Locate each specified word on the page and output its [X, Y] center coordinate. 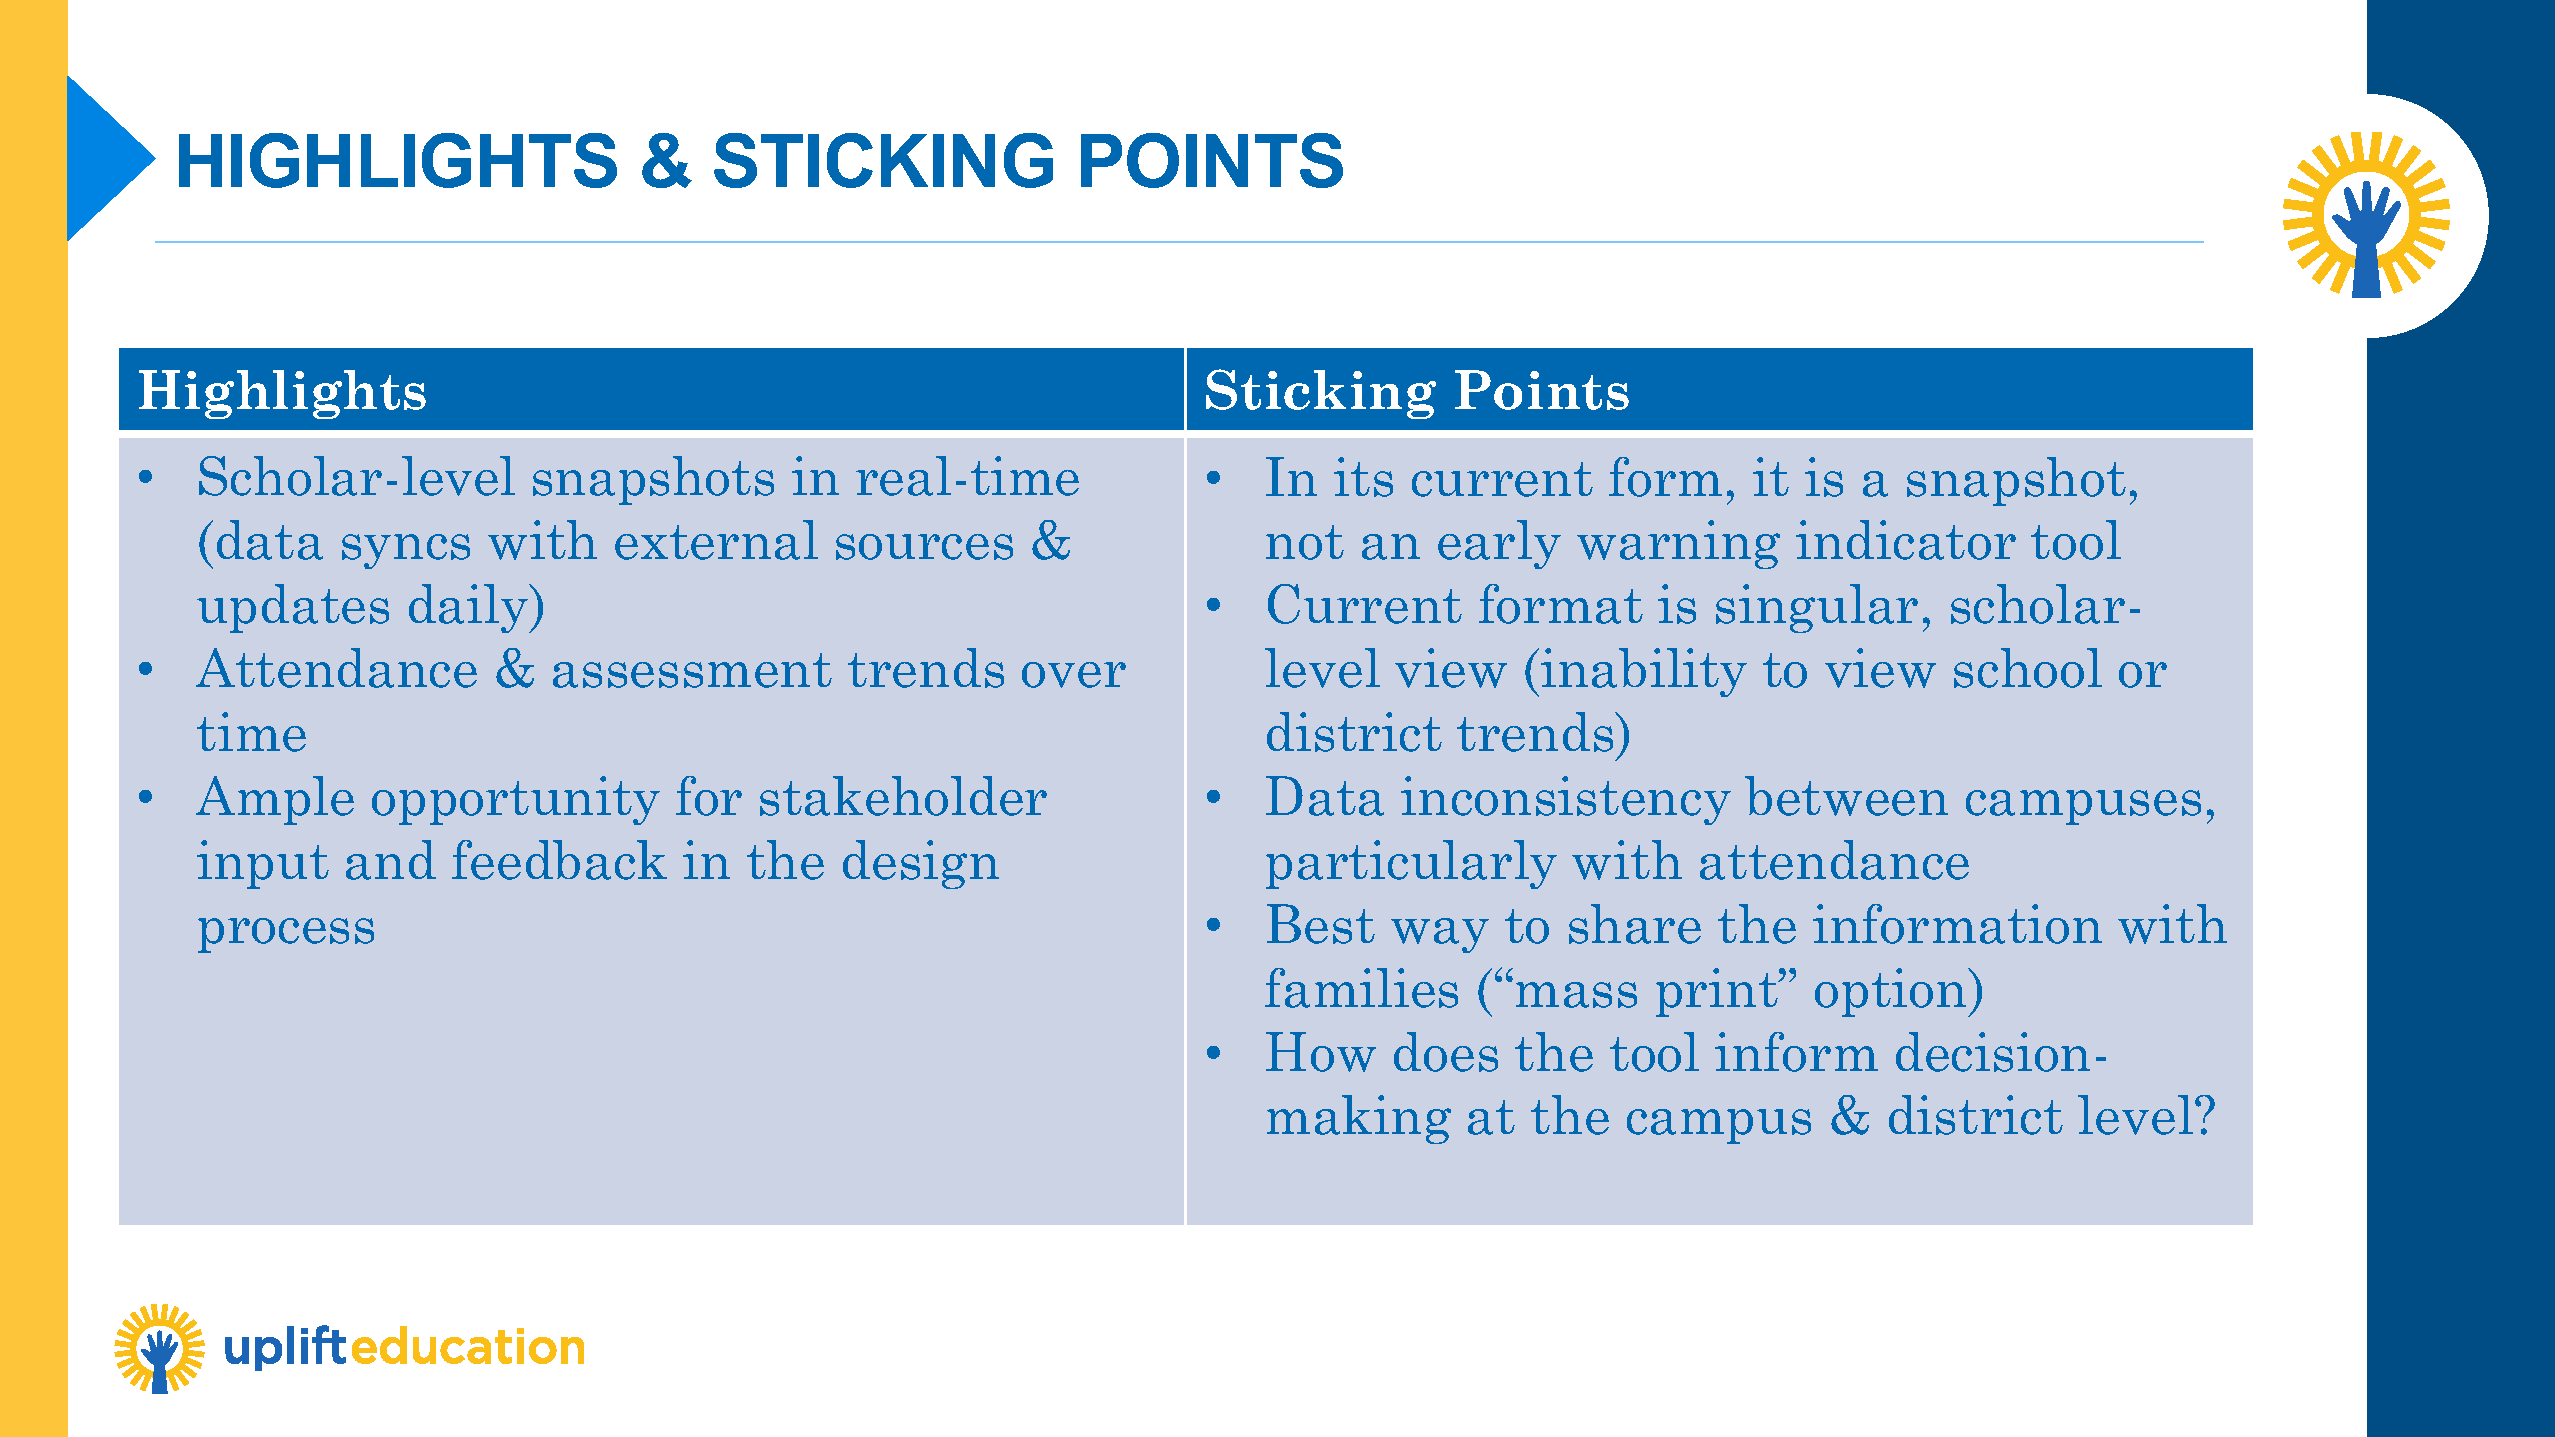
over [1074, 675]
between [1846, 796]
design [921, 864]
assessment [692, 670]
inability [1644, 672]
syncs [406, 551]
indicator [1906, 540]
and [391, 860]
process [286, 935]
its [1363, 477]
